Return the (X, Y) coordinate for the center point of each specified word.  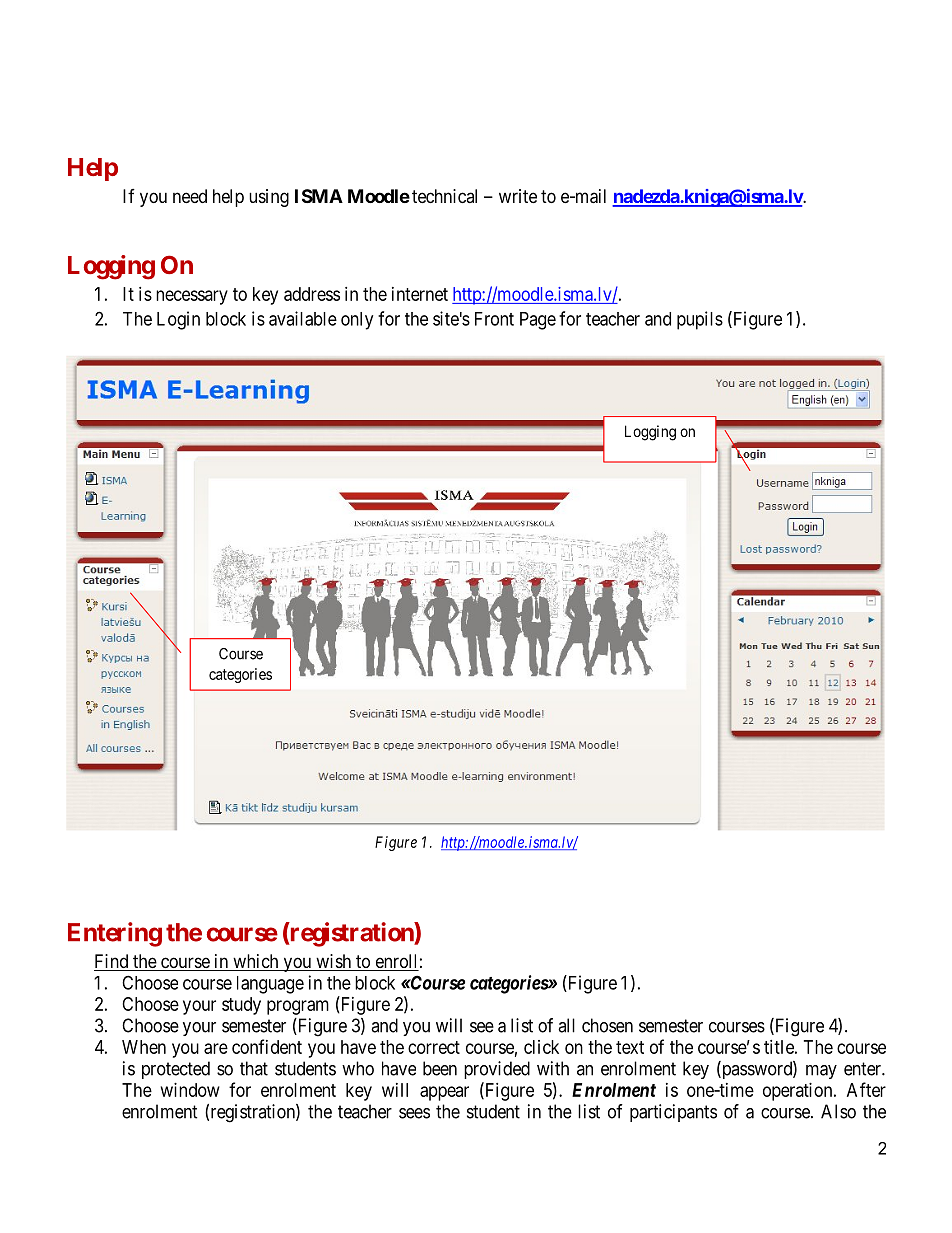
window (190, 1090)
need (190, 196)
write (518, 196)
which (256, 962)
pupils (700, 320)
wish (333, 962)
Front (494, 319)
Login (178, 320)
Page (538, 321)
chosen (607, 1025)
